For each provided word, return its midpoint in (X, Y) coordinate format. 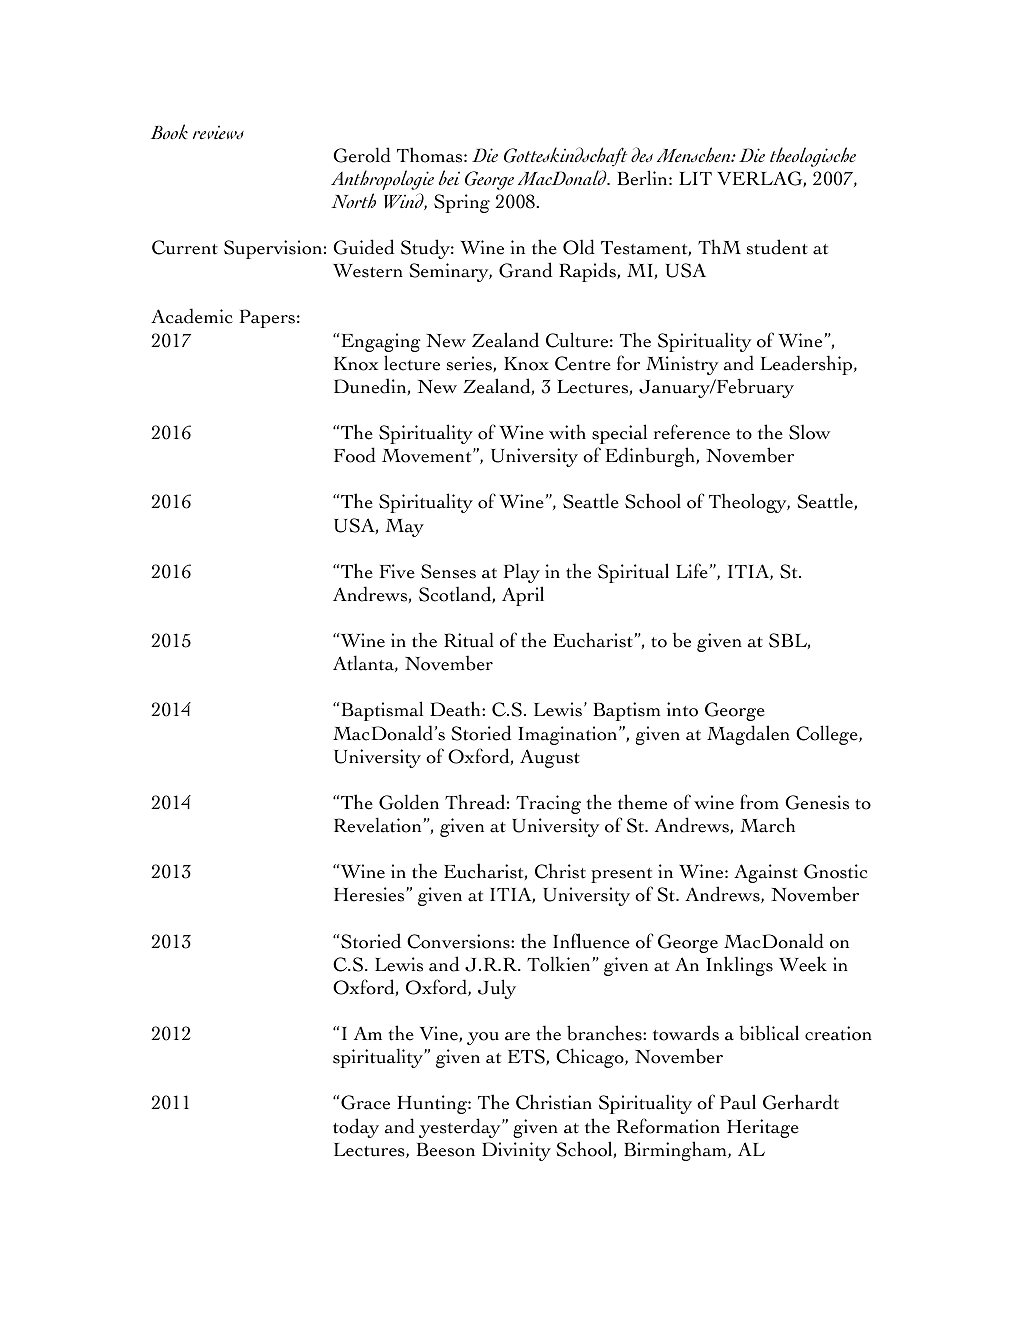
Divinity (516, 1151)
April (523, 596)
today (356, 1128)
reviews (218, 132)
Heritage (763, 1128)
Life (692, 571)
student (777, 247)
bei (449, 178)
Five (397, 571)
